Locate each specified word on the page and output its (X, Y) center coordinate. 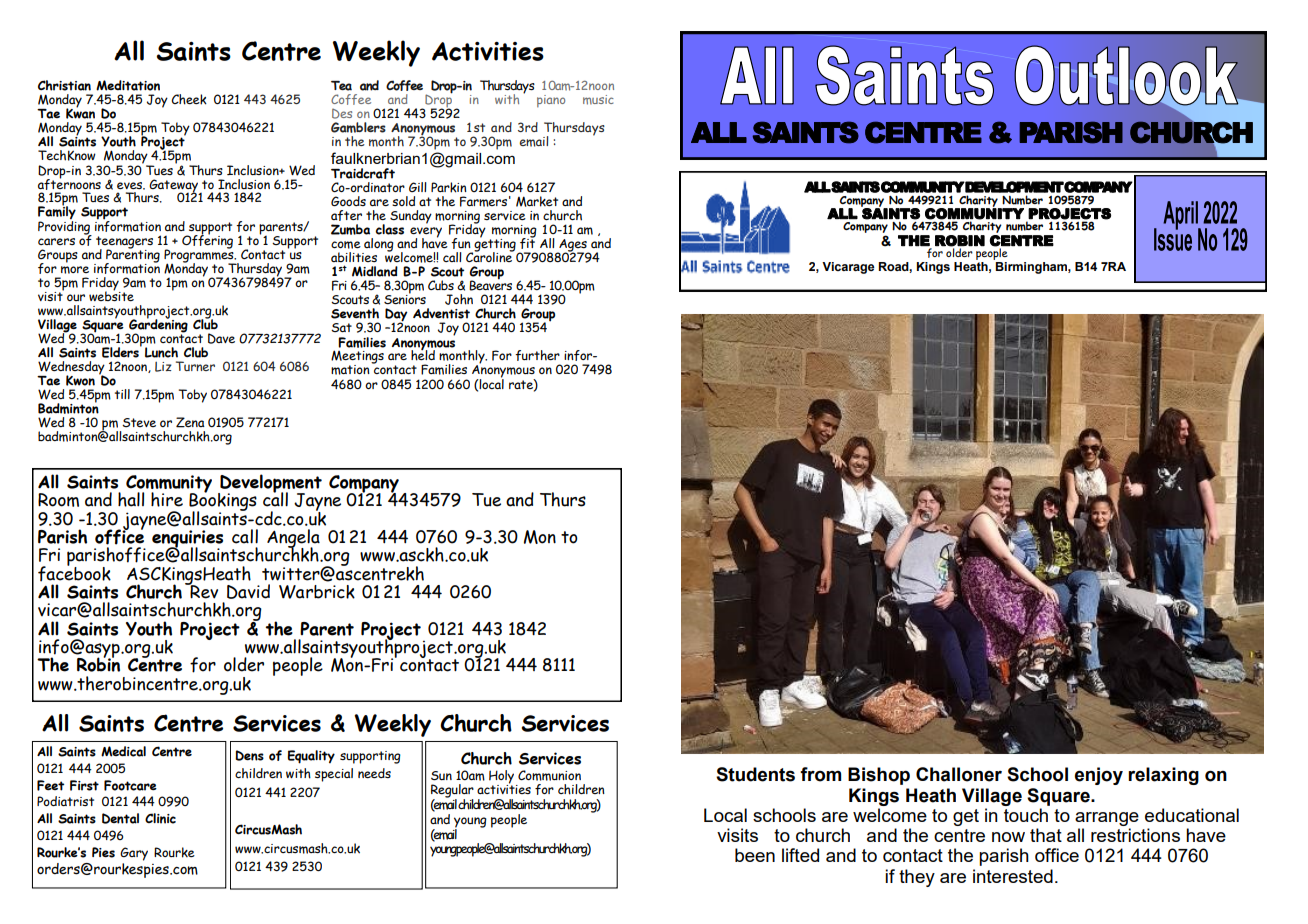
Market (537, 201)
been (755, 855)
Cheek (189, 99)
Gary (134, 854)
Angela (293, 539)
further (537, 355)
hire (167, 499)
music (598, 100)
